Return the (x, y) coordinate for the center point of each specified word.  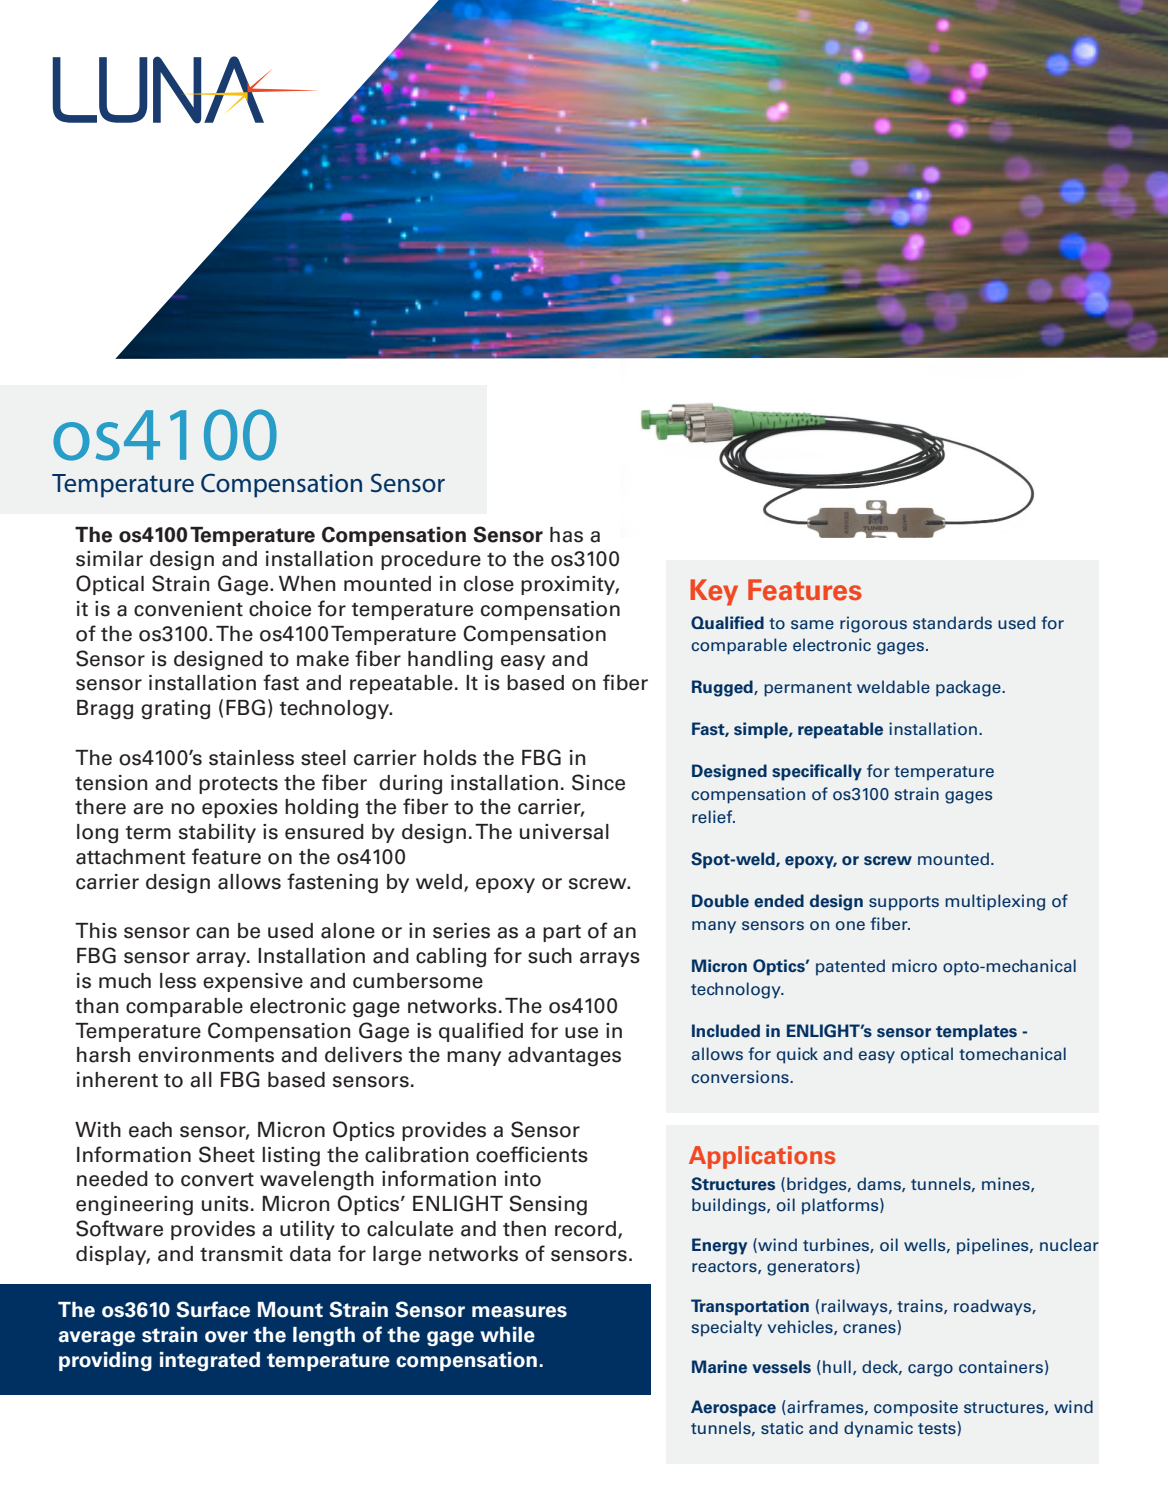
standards (952, 623)
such (550, 956)
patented (850, 967)
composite (916, 1408)
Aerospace (733, 1408)
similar (109, 559)
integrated (210, 1361)
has (566, 535)
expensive (253, 982)
